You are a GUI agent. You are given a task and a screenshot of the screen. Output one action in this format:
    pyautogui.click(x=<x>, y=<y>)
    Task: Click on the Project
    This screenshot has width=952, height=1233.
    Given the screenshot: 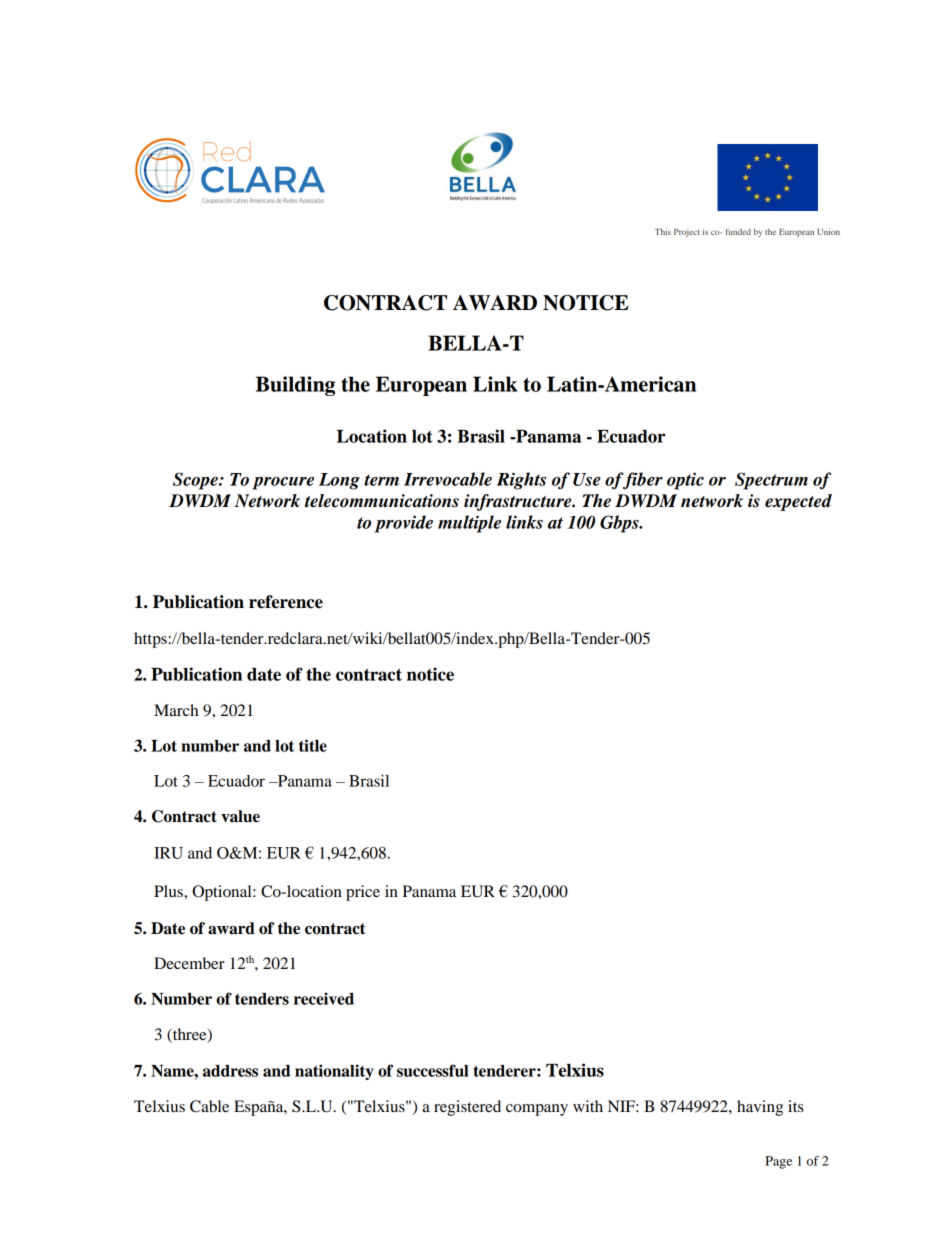 What is the action you would take?
    pyautogui.click(x=687, y=233)
